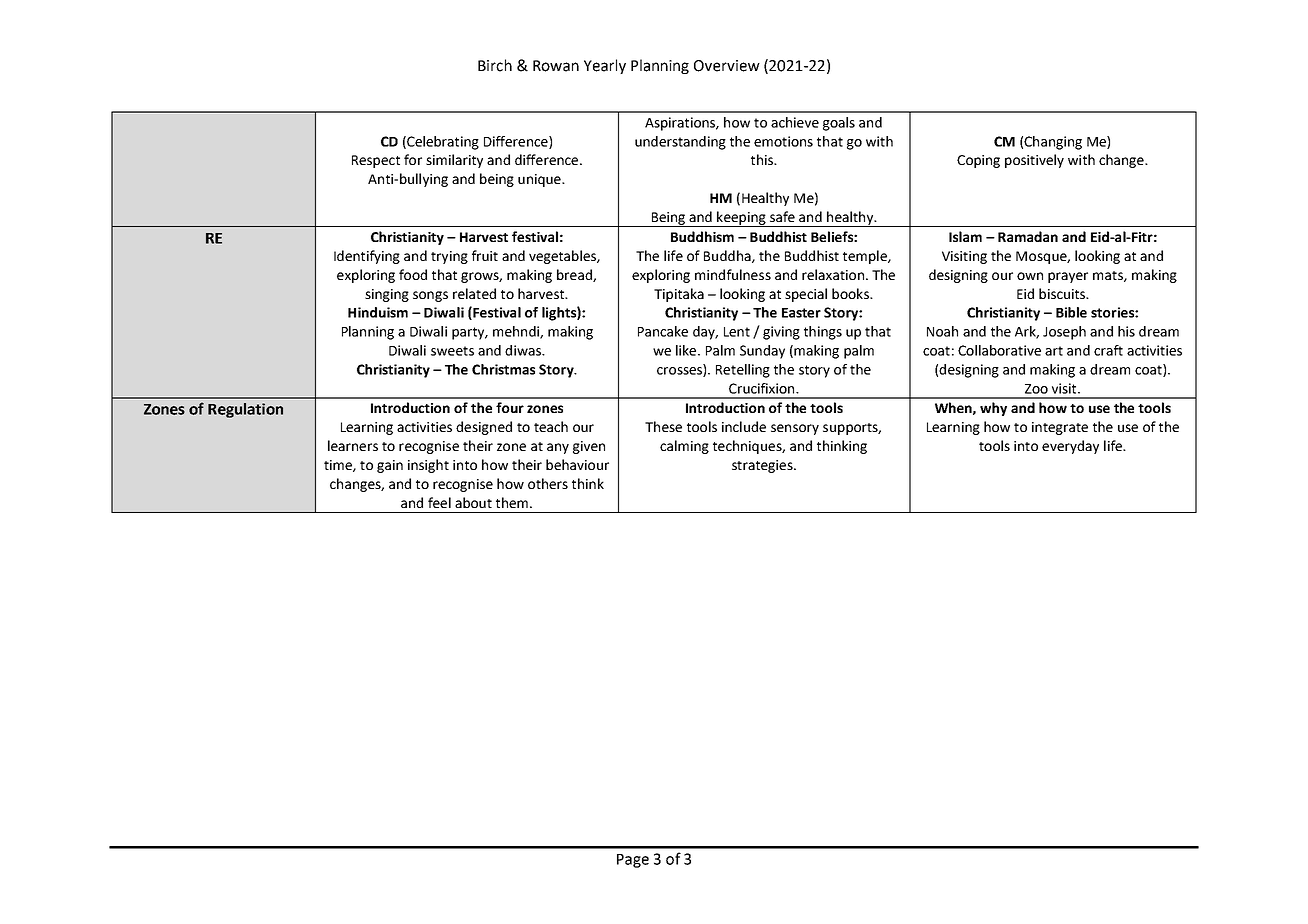  I want to click on everyday, so click(1070, 447).
